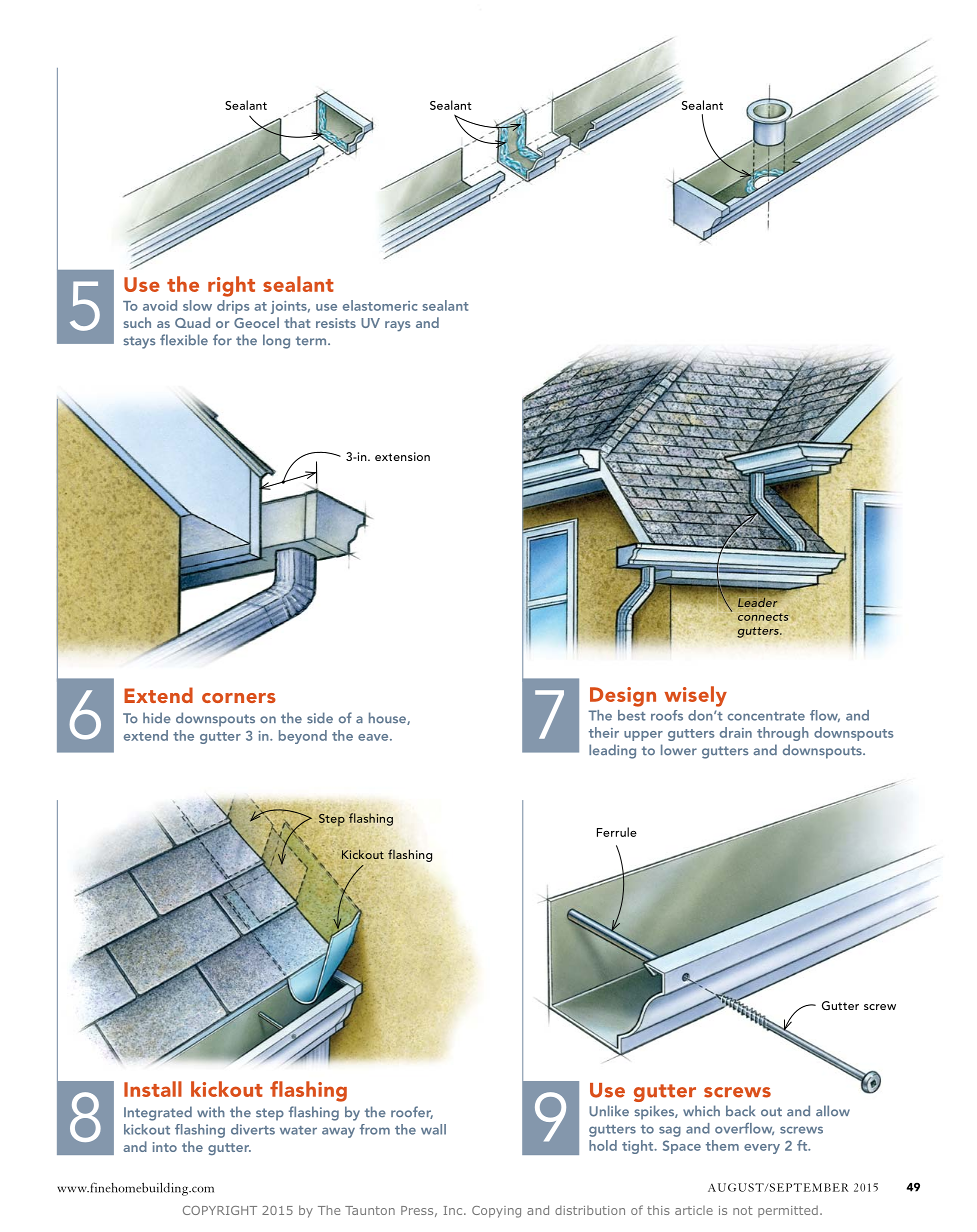 This document has width=977, height=1232. What do you see at coordinates (303, 737) in the document?
I see `beyond` at bounding box center [303, 737].
